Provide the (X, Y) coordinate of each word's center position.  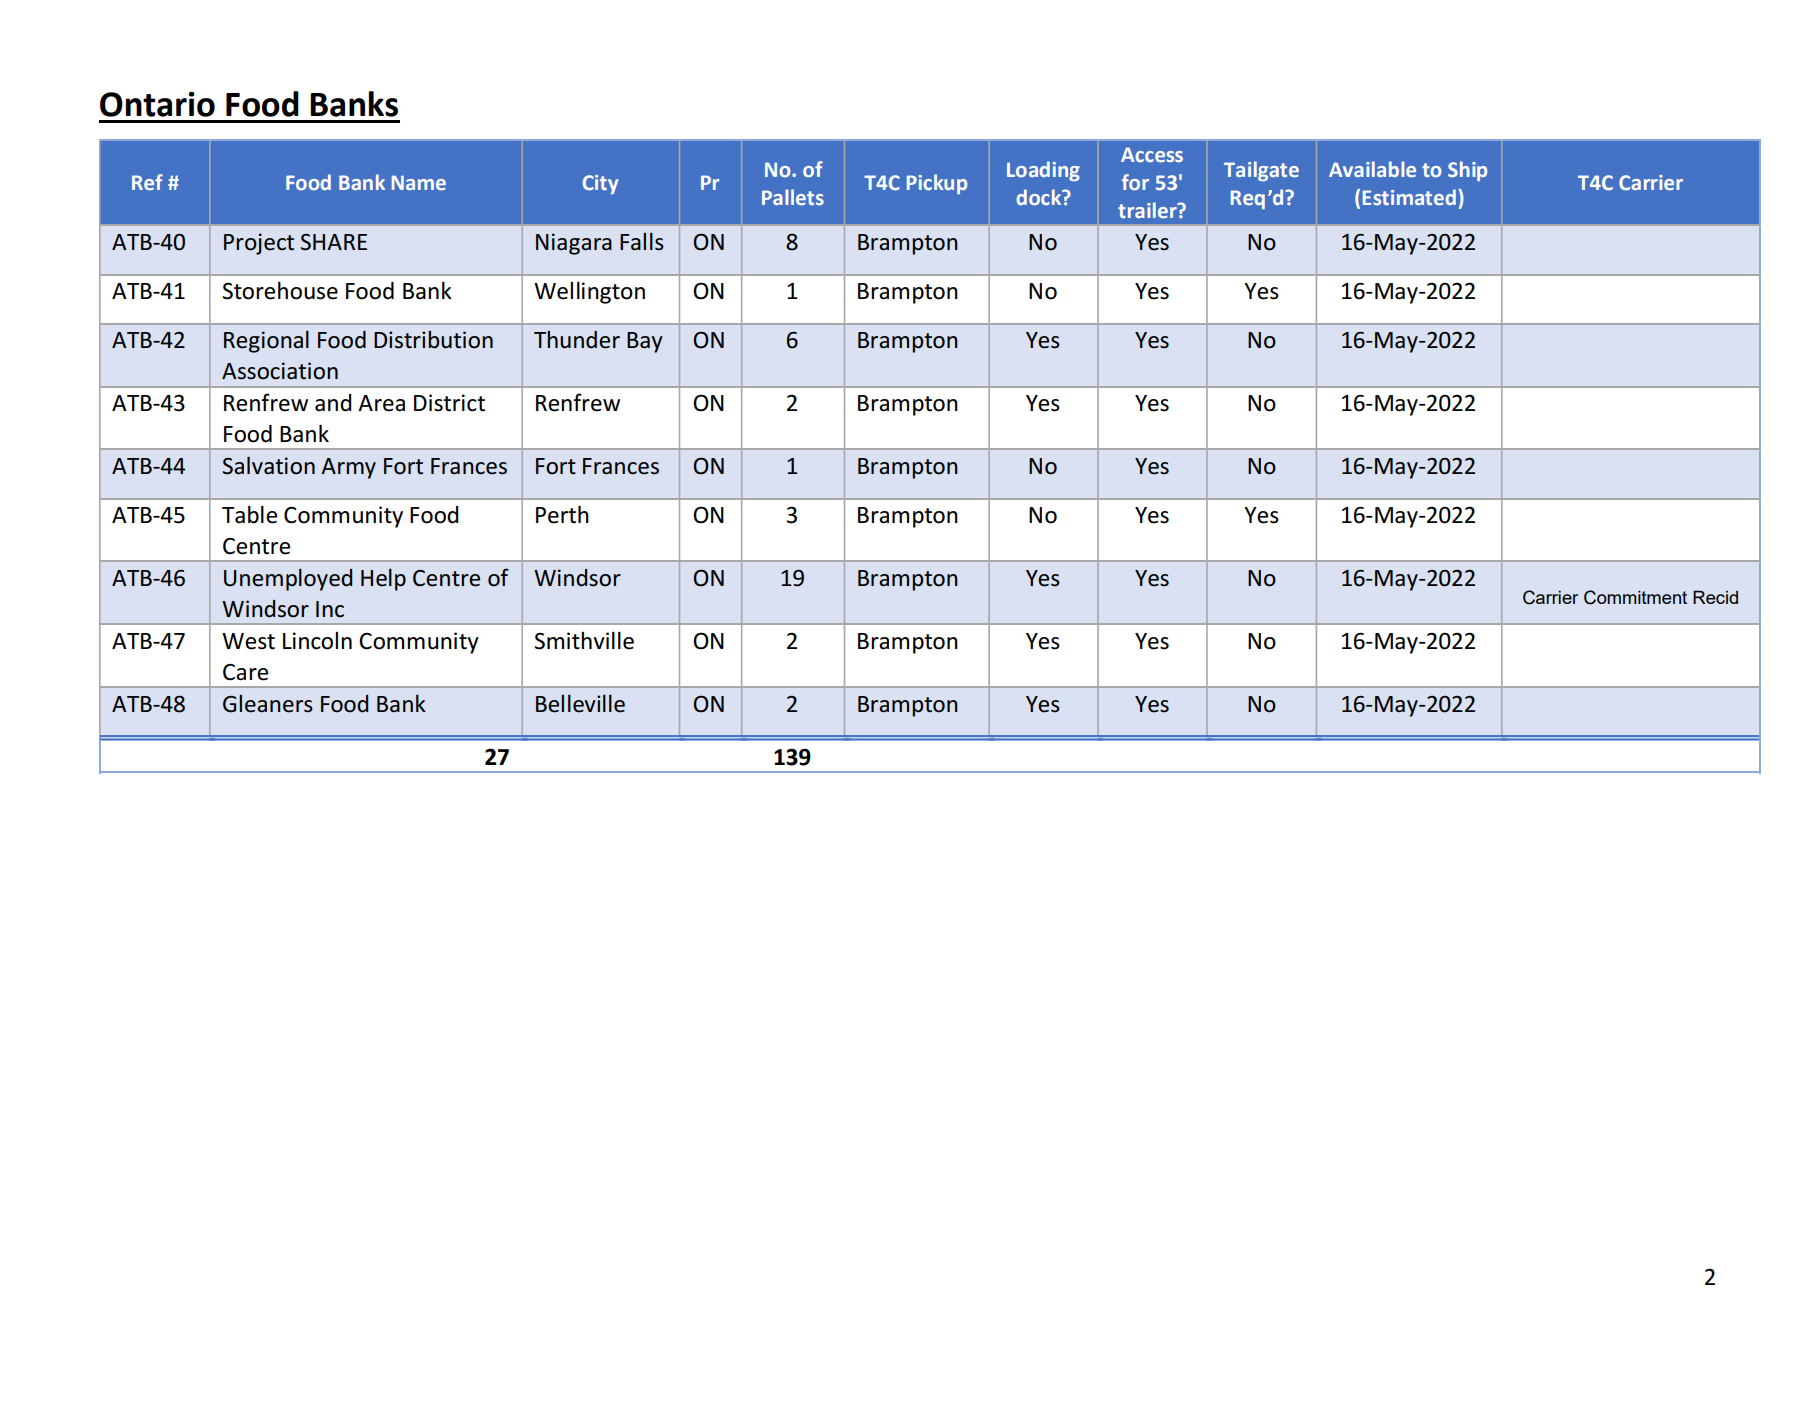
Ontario (157, 104)
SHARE (334, 242)
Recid (1715, 597)
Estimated (1409, 197)
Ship (1467, 171)
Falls (642, 242)
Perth (562, 514)
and (333, 403)
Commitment (1635, 597)
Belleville (580, 704)
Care (245, 672)
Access (1152, 154)
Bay (645, 342)
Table (249, 514)
